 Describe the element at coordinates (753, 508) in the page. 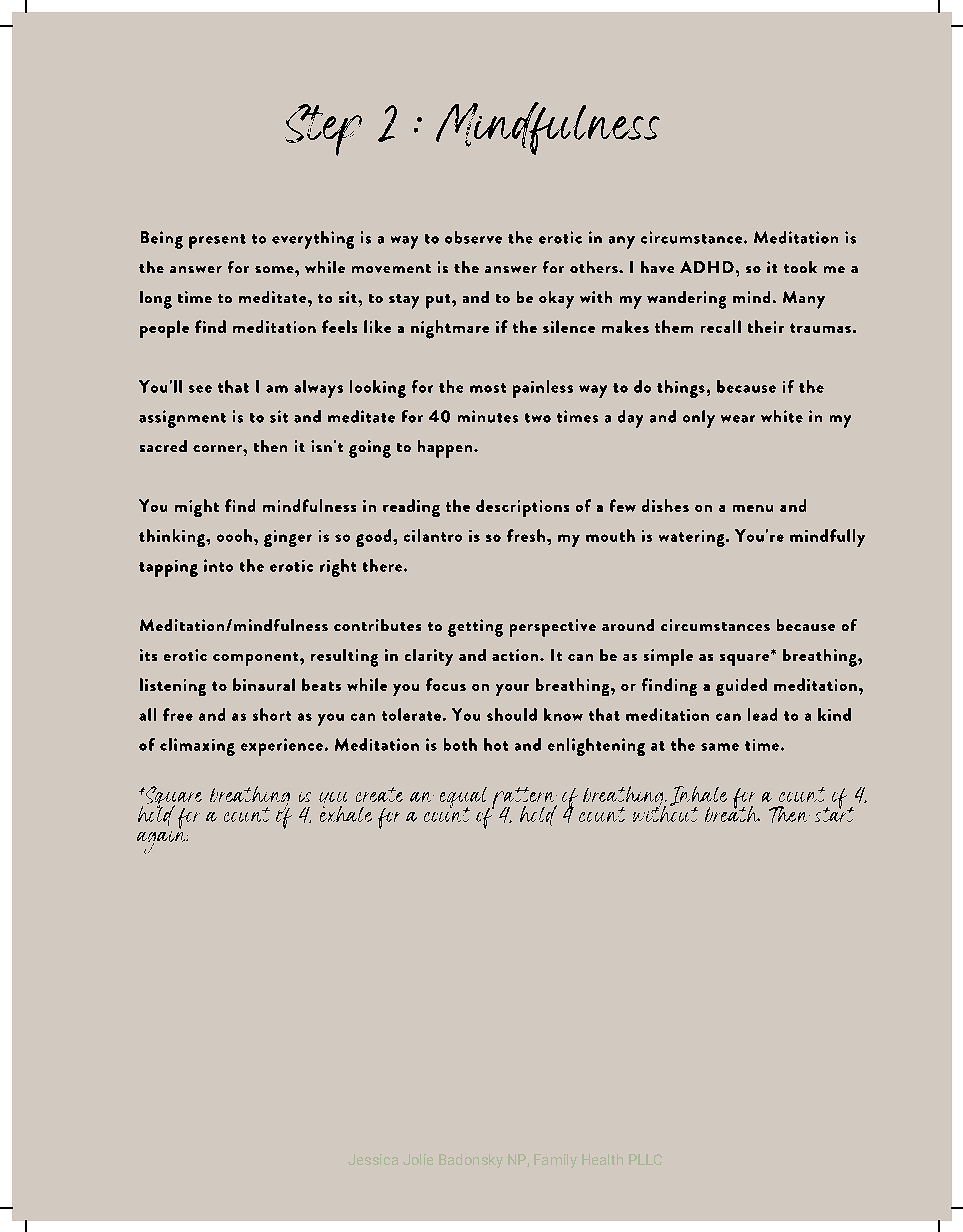

I see `menu` at that location.
